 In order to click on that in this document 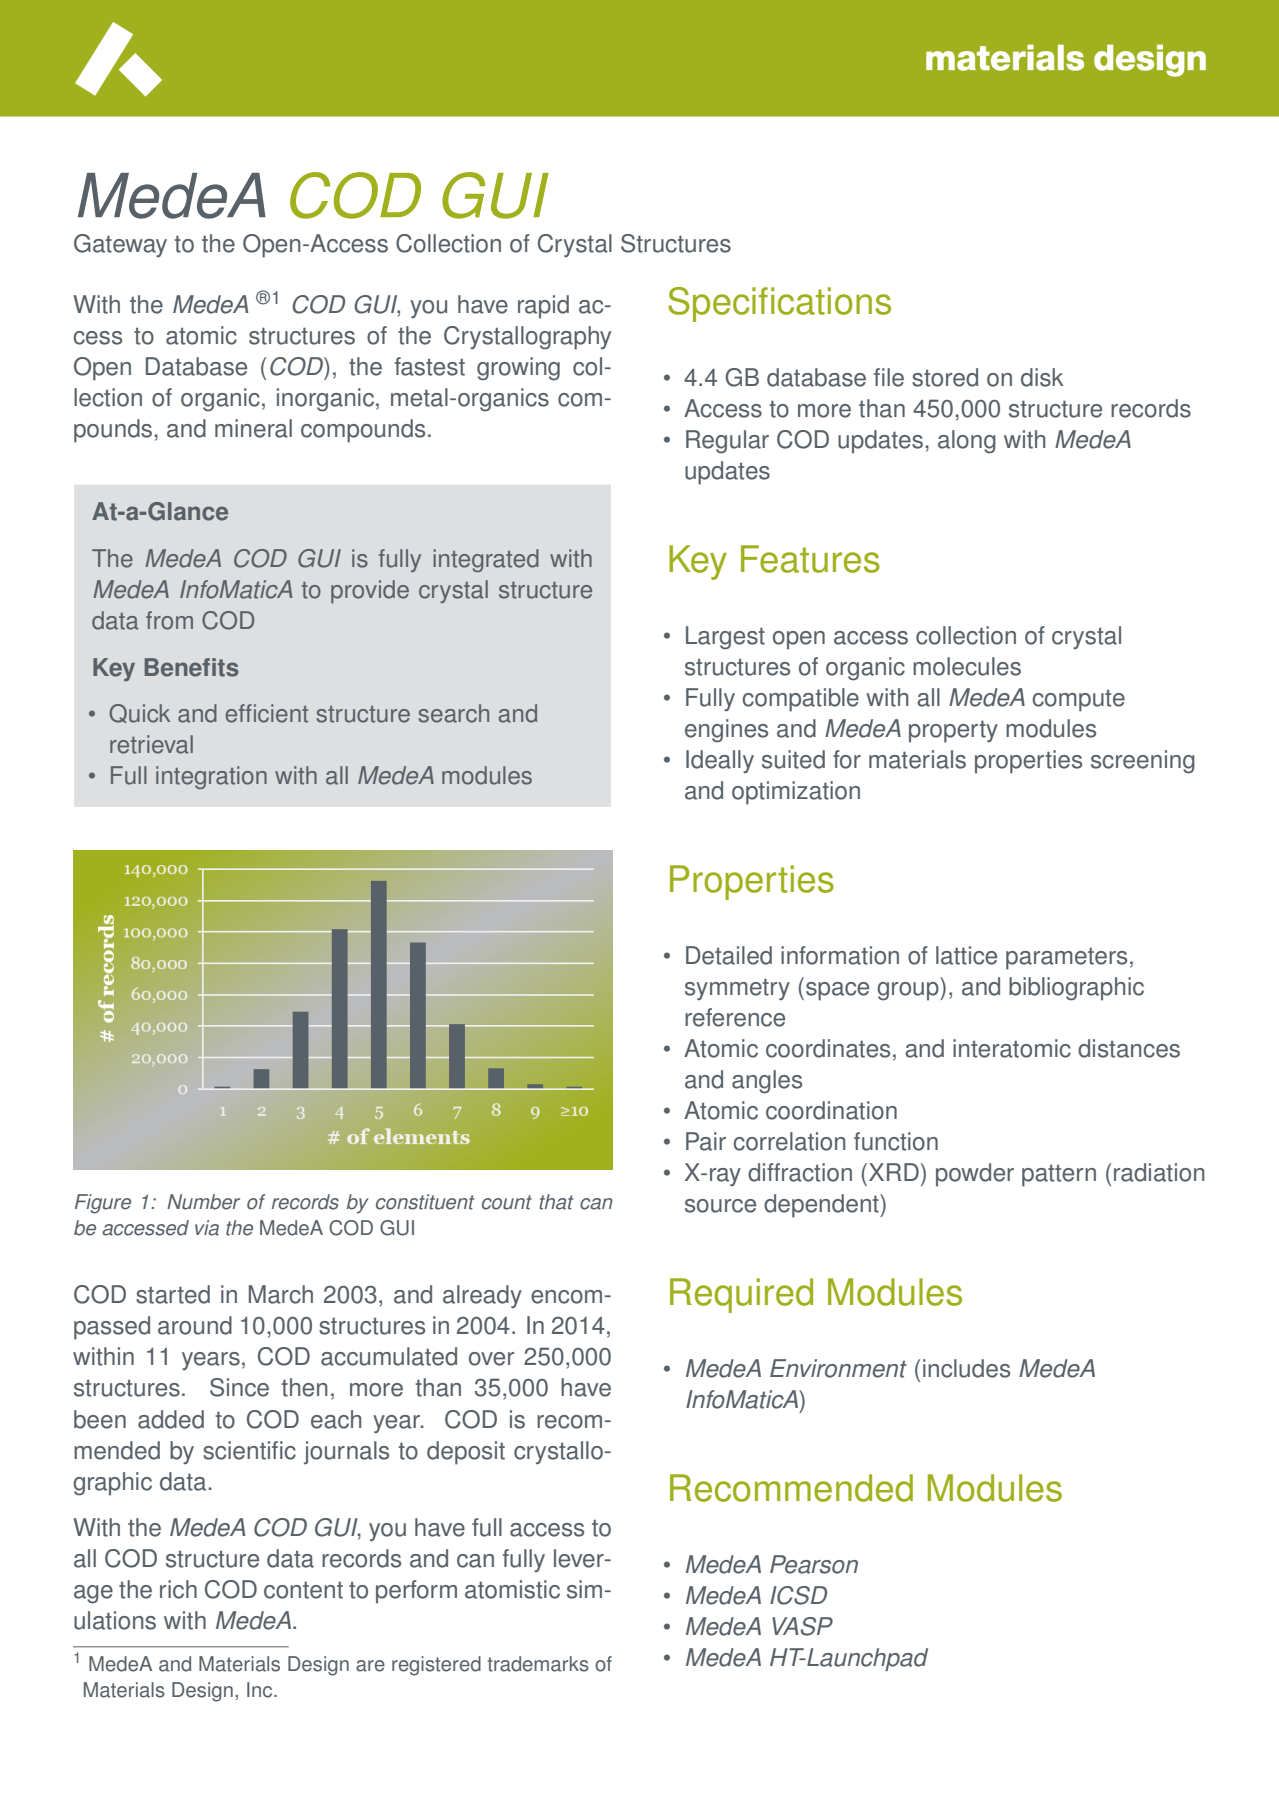, I will do `click(556, 1202)`.
